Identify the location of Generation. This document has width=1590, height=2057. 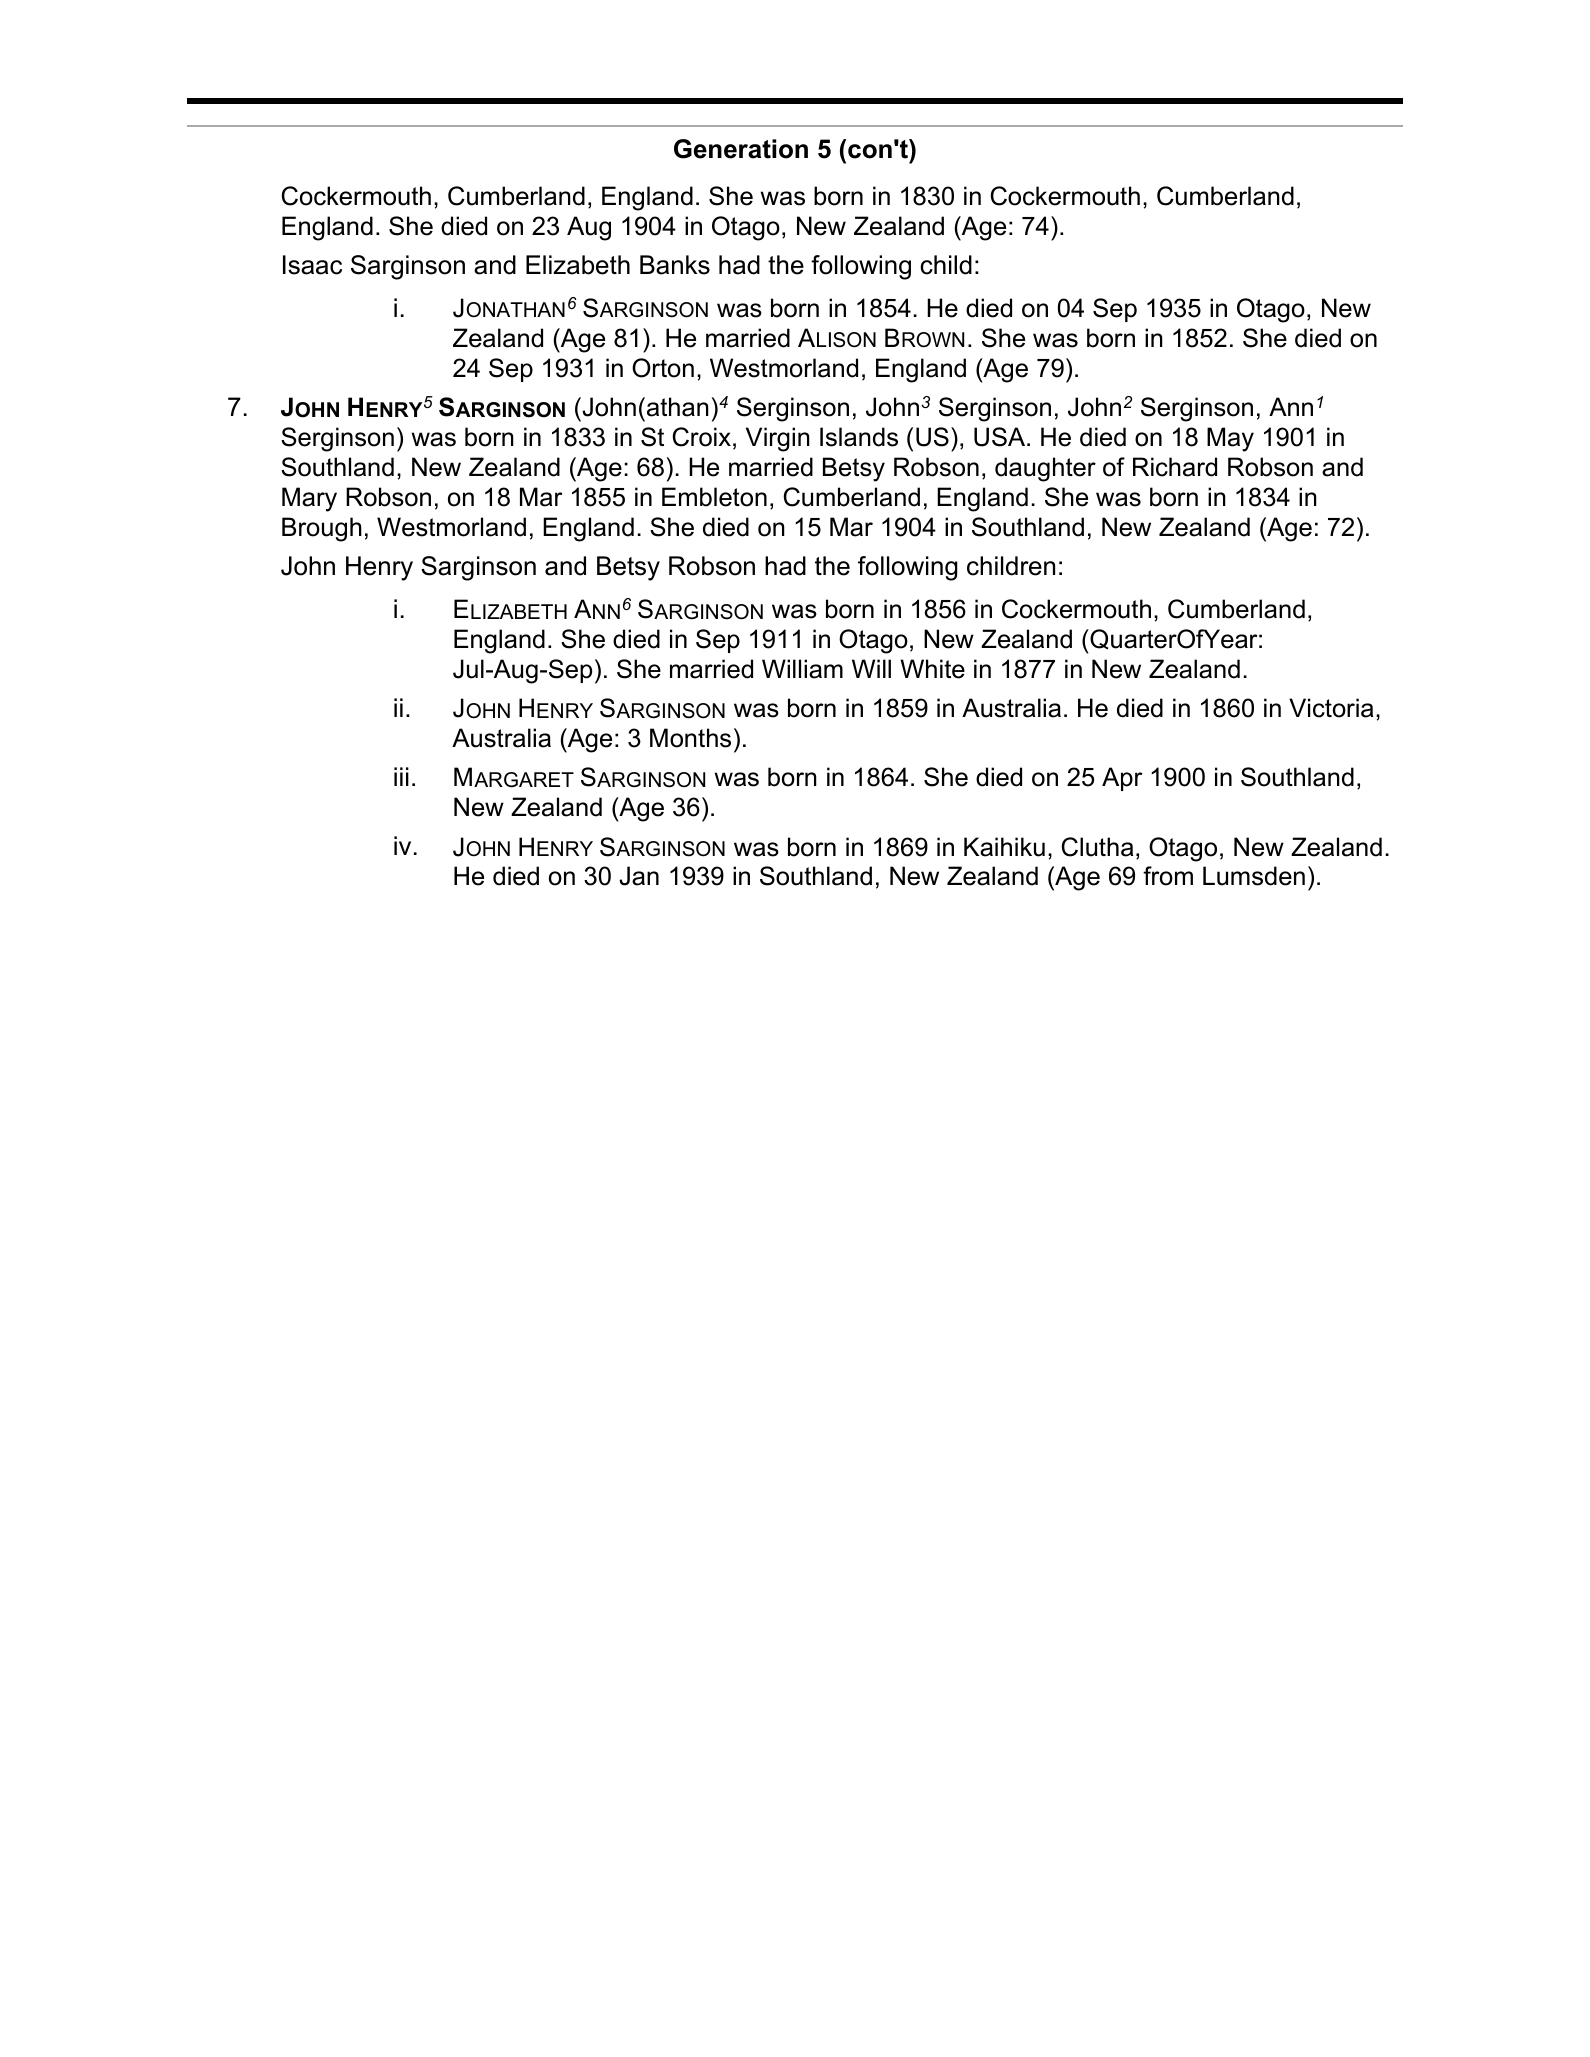
(741, 149).
